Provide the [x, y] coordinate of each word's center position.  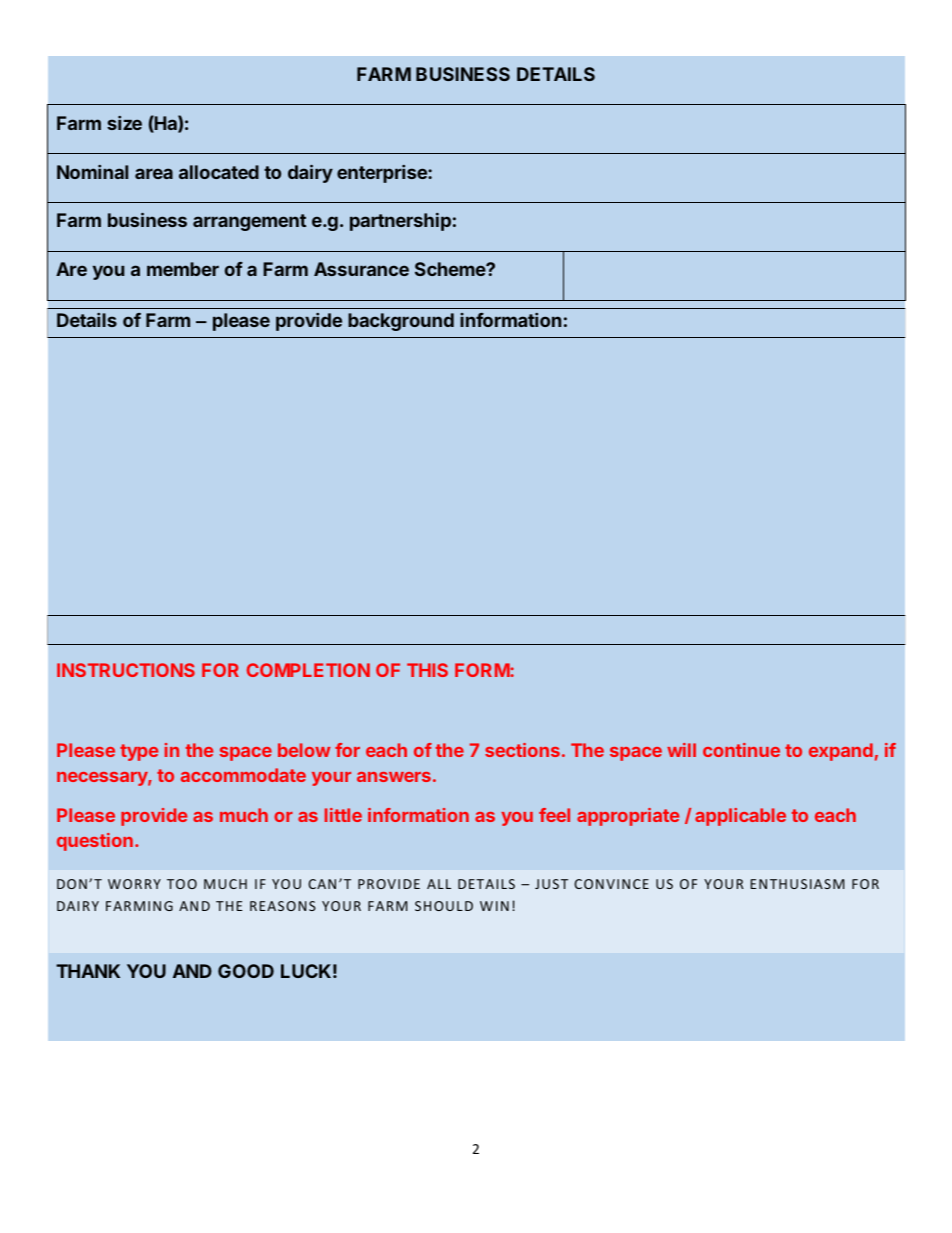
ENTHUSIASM [797, 884]
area [154, 173]
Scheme [451, 269]
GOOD [246, 971]
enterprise [383, 174]
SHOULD [444, 906]
